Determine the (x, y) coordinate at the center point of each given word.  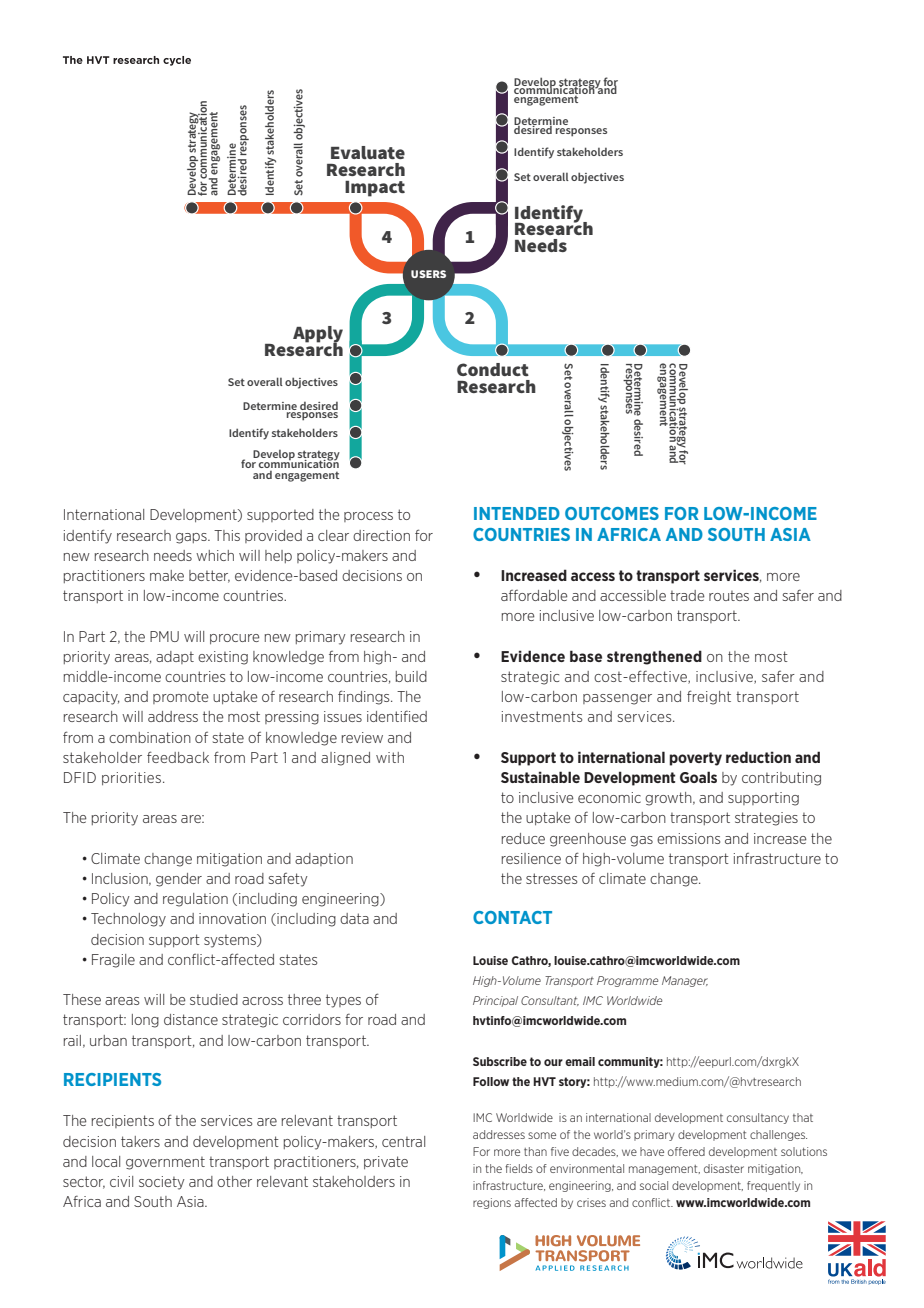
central (403, 1141)
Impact (375, 189)
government (165, 1163)
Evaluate (368, 152)
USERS (428, 274)
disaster (724, 1168)
